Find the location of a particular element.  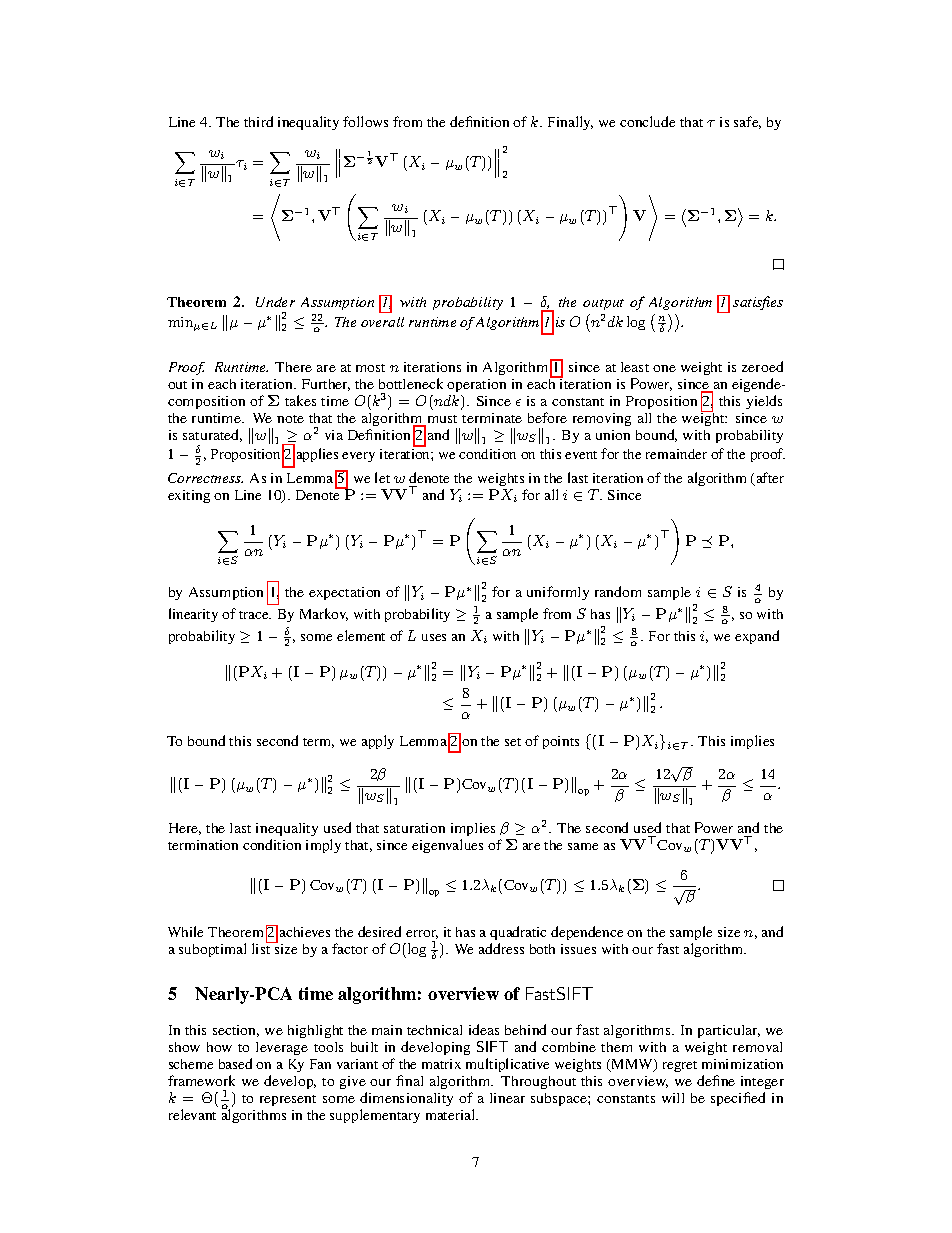

expand is located at coordinates (757, 637).
